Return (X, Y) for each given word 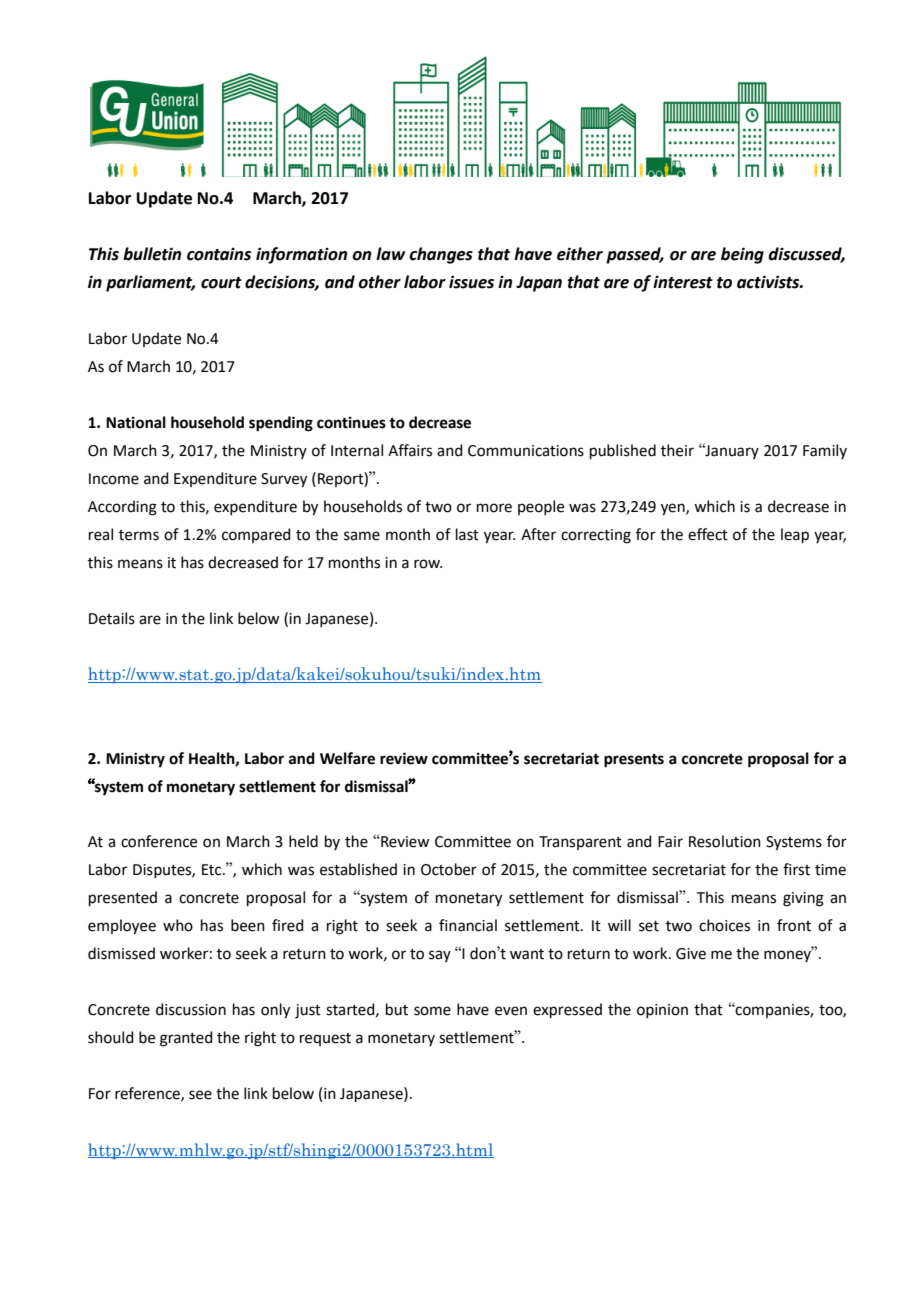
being (742, 255)
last (467, 534)
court (221, 283)
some (432, 1011)
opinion (662, 1011)
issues (471, 282)
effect (708, 534)
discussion (191, 1009)
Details (112, 618)
